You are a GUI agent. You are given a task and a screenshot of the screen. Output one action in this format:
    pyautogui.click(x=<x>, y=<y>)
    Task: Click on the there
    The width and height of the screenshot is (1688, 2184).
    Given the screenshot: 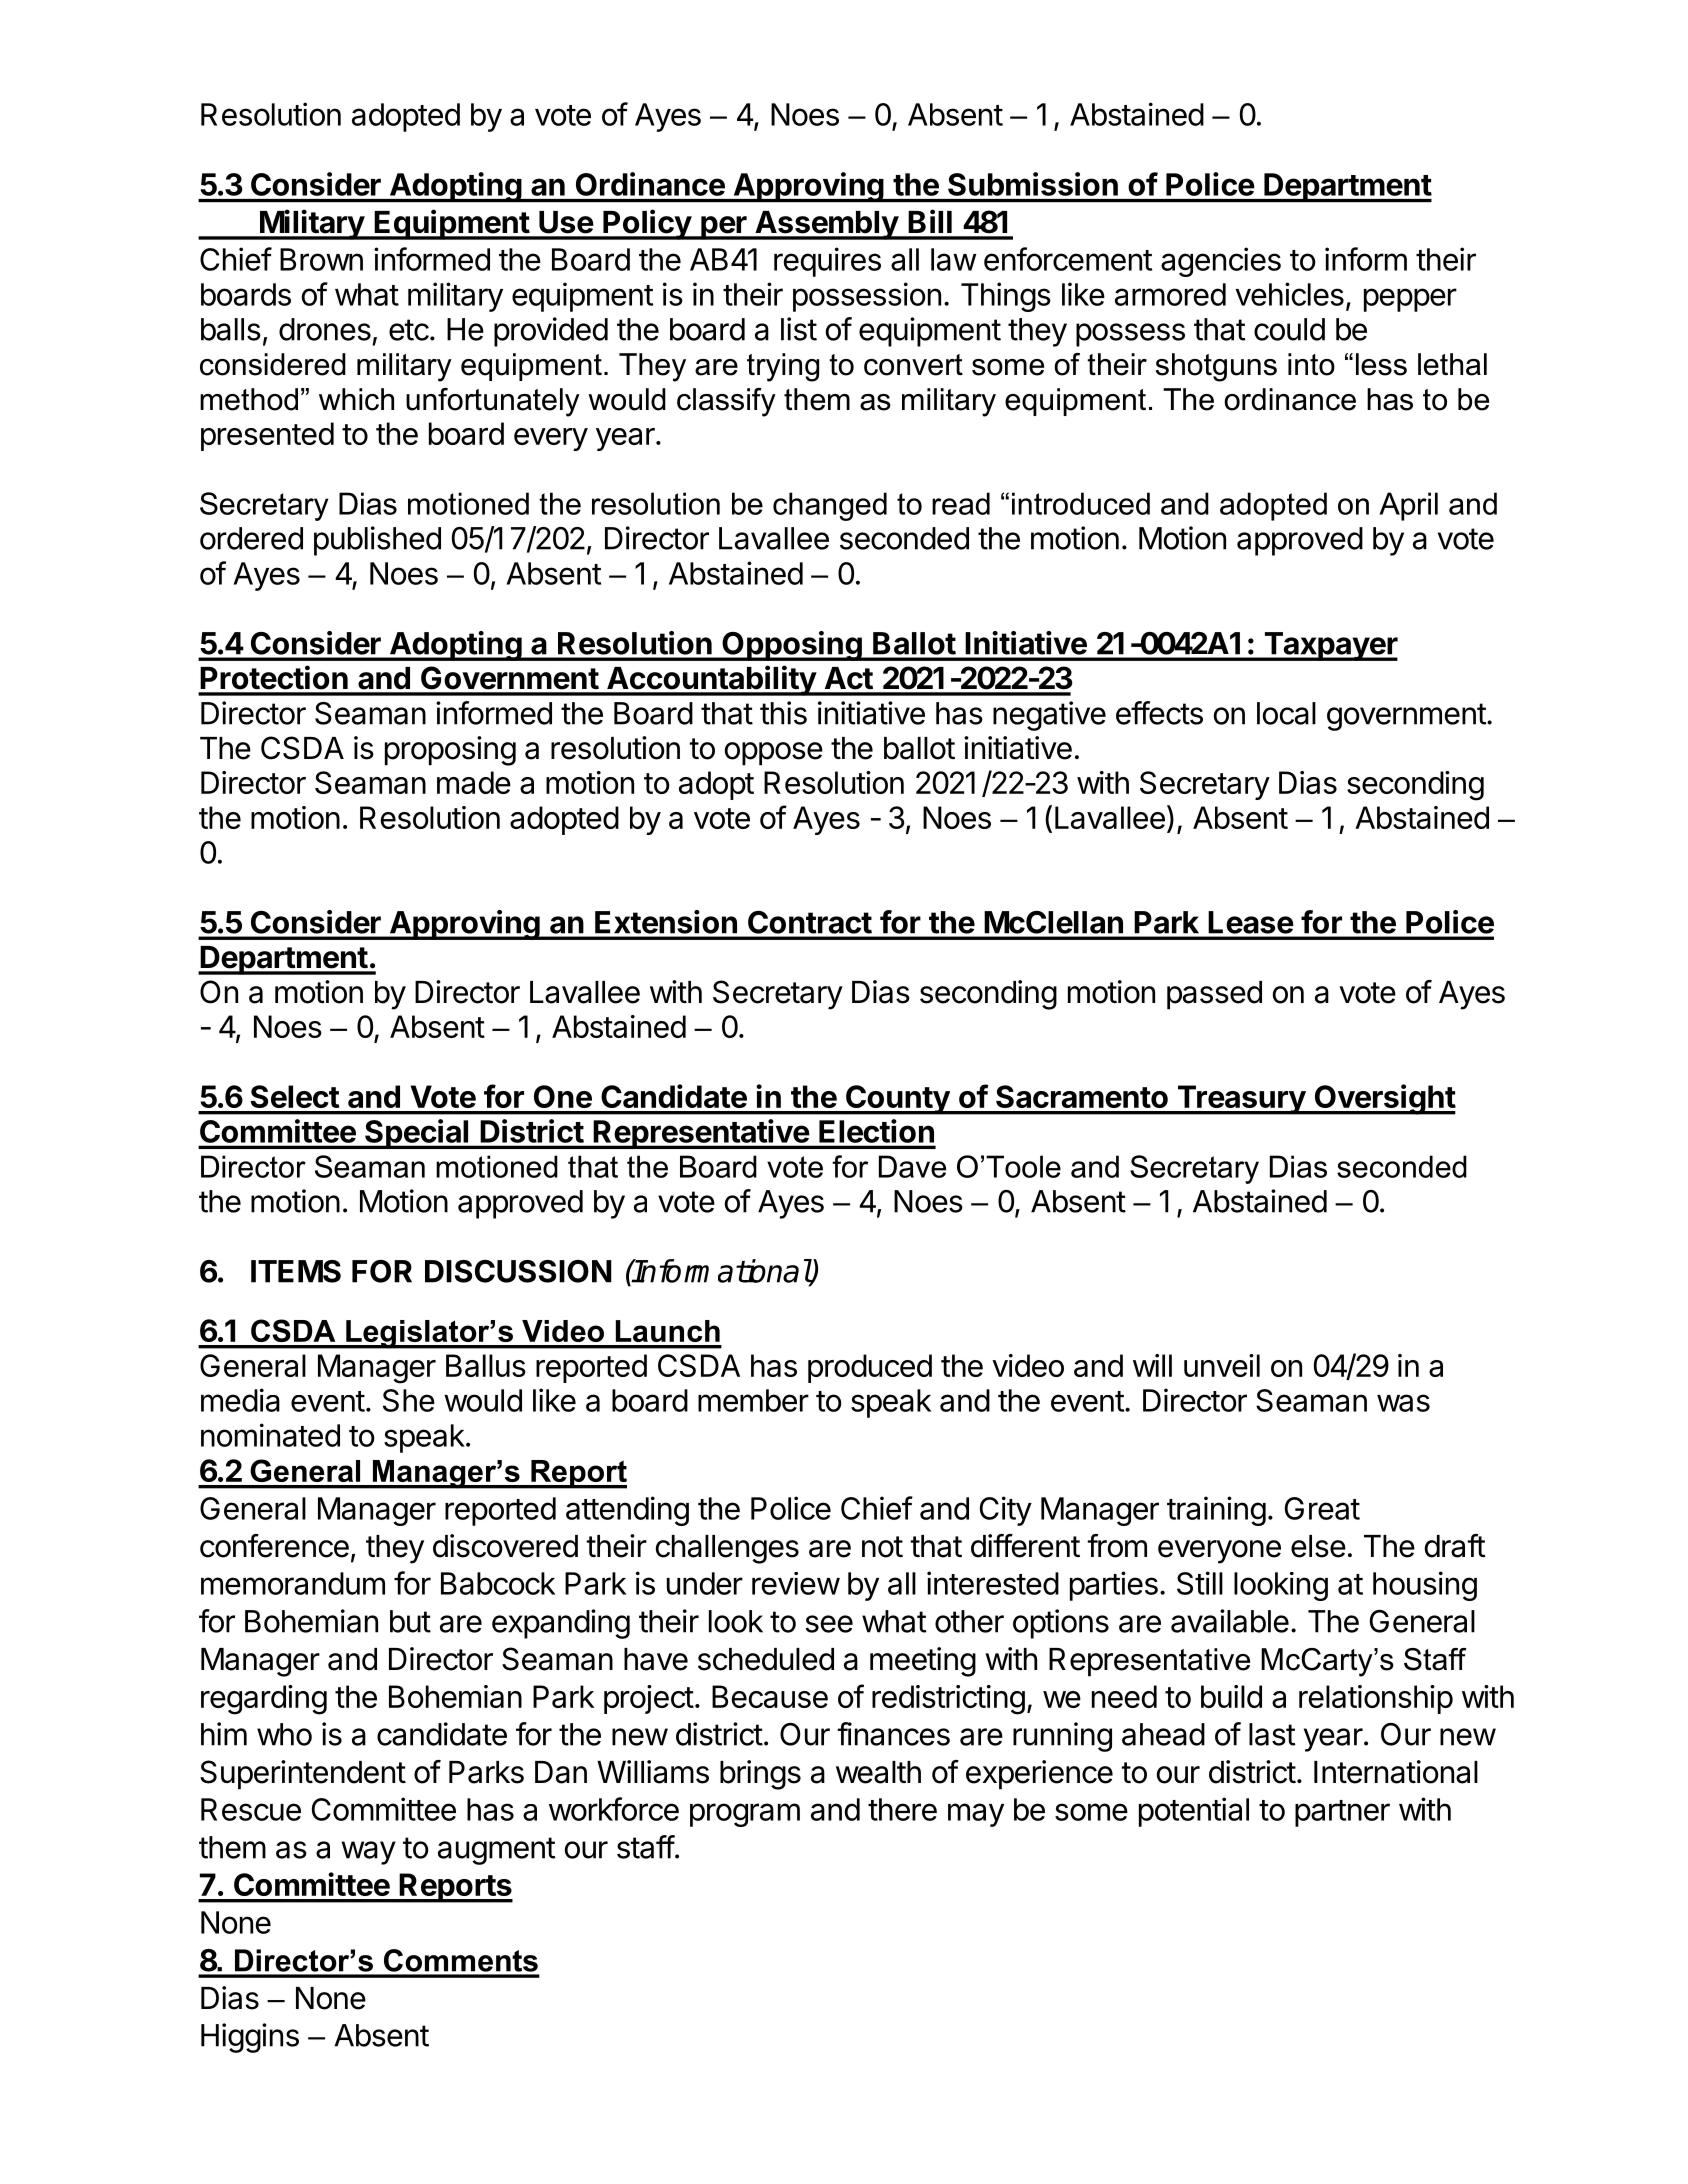 What is the action you would take?
    pyautogui.click(x=902, y=1809)
